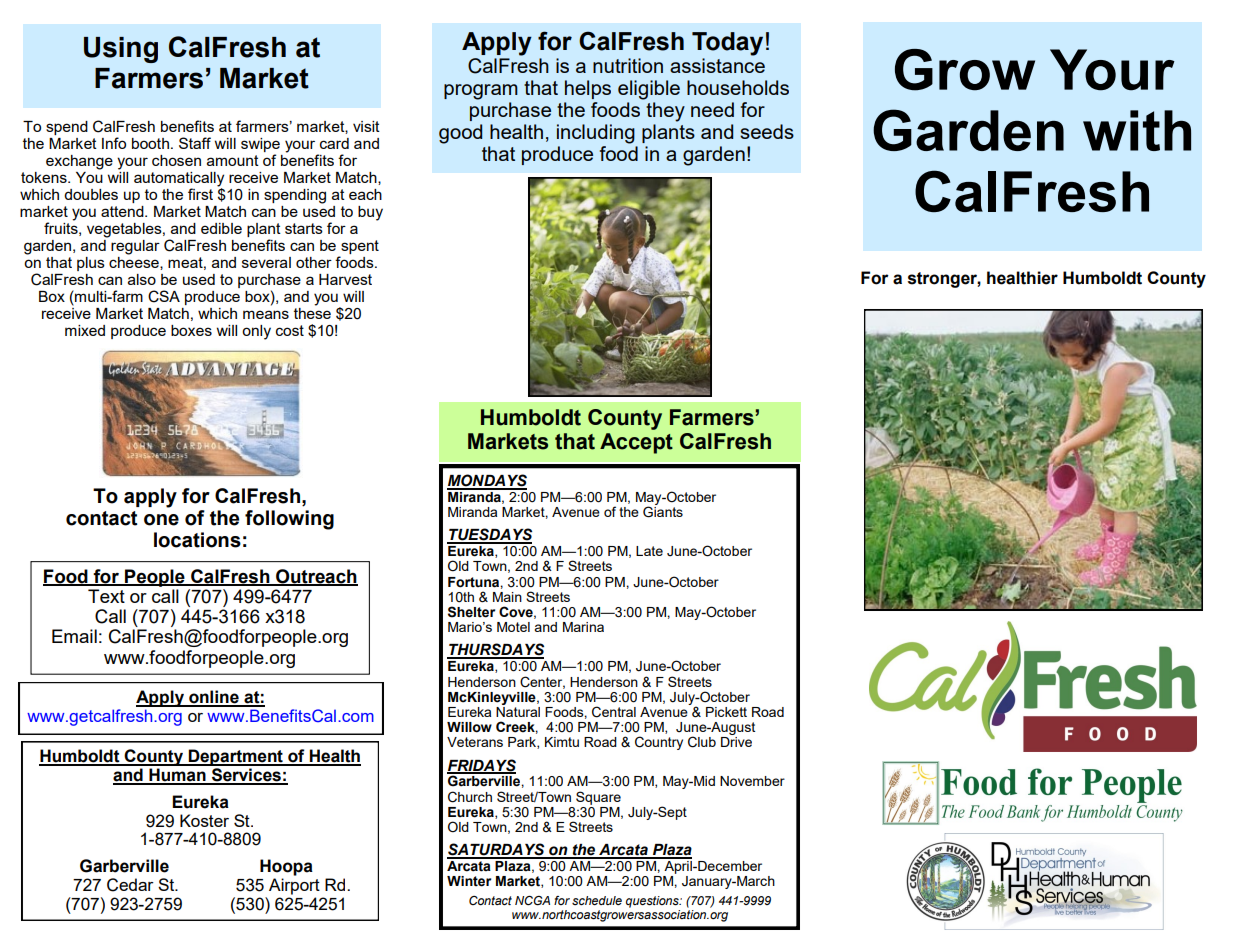 This document has width=1233, height=952. What do you see at coordinates (767, 131) in the document?
I see `seeds` at bounding box center [767, 131].
